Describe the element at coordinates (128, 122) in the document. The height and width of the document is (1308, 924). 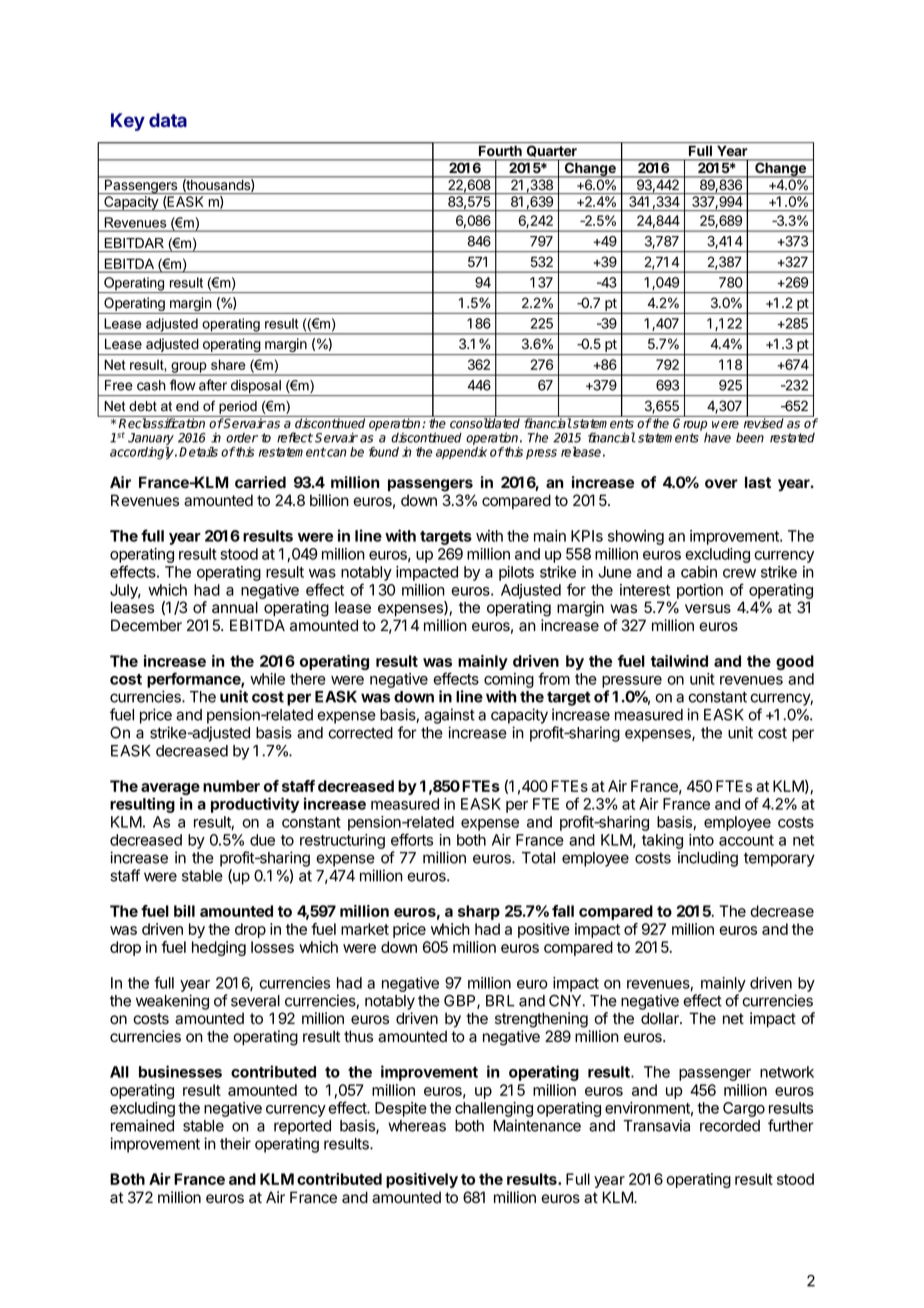
I see `Key` at that location.
